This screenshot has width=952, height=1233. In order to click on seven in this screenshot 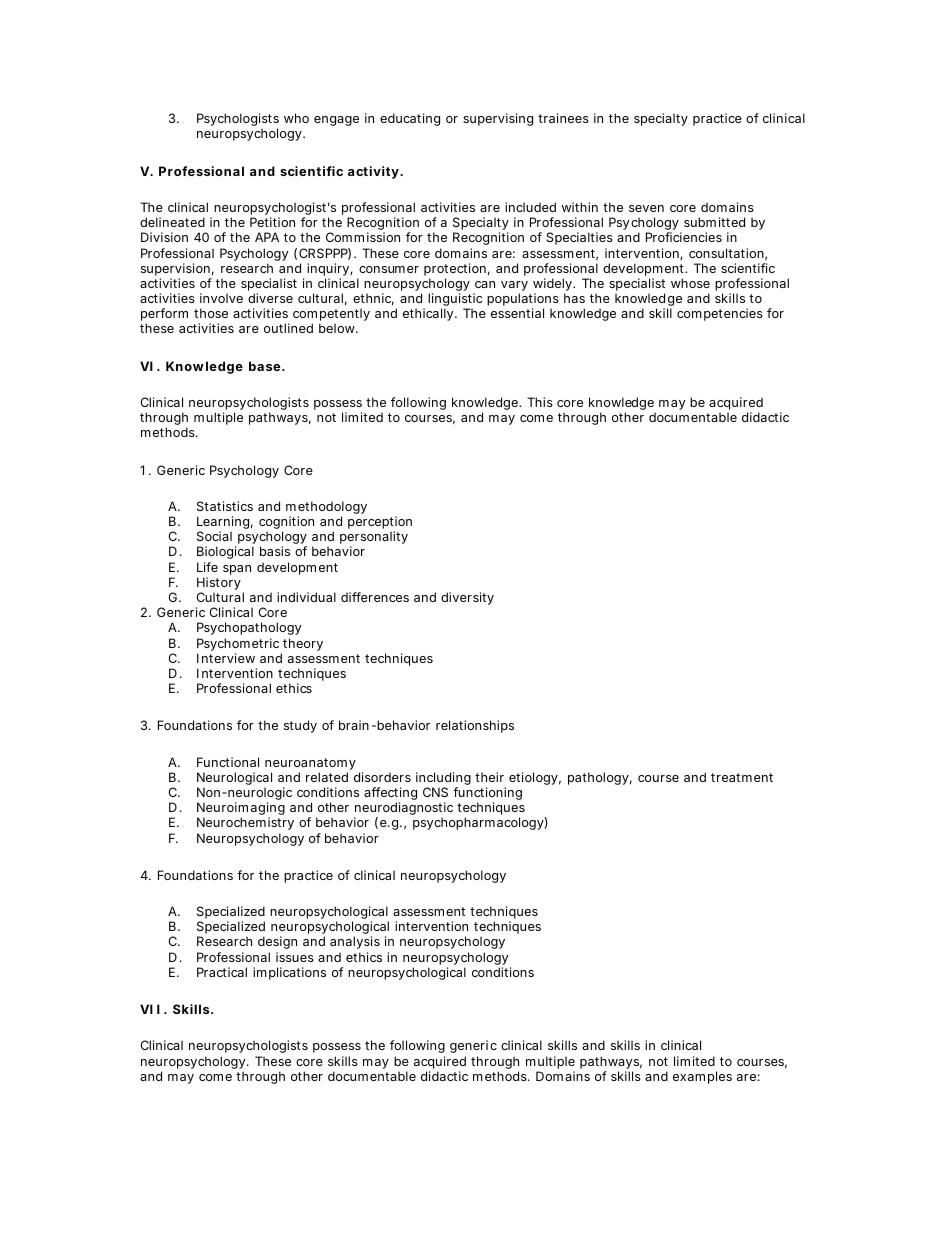, I will do `click(646, 208)`.
